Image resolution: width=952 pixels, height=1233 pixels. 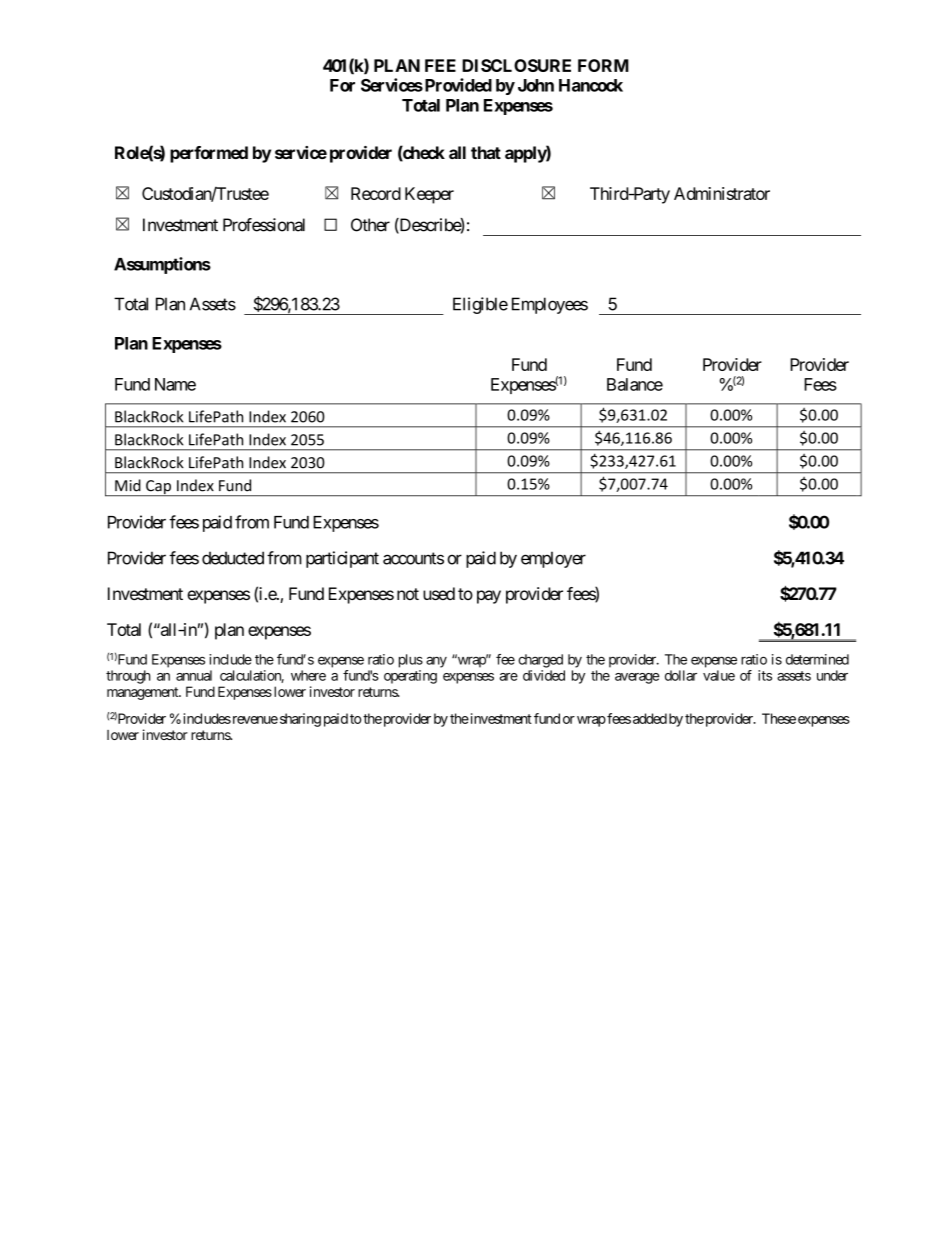 I want to click on Hancock, so click(x=591, y=85).
